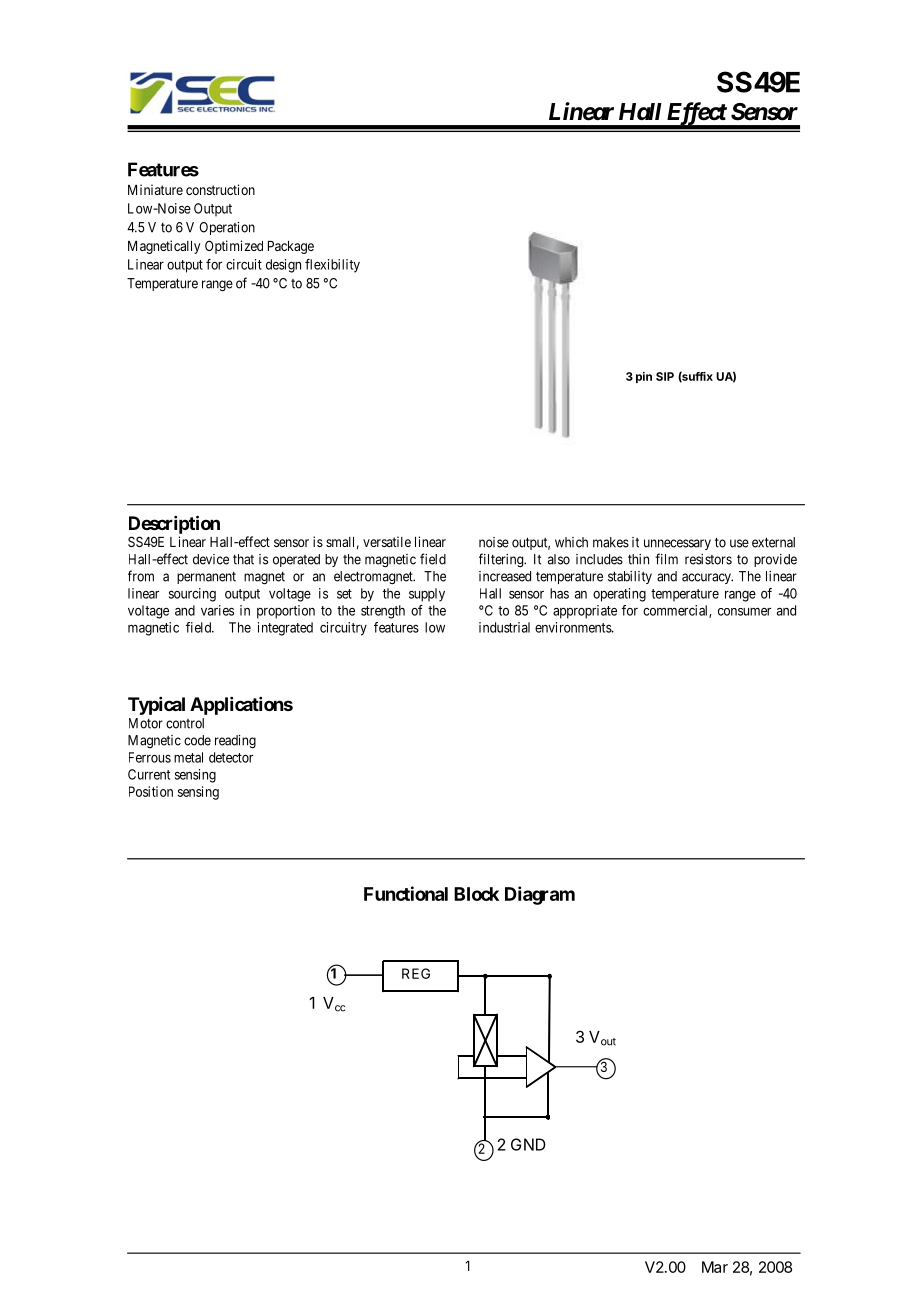 This screenshot has width=924, height=1308. Describe the element at coordinates (476, 894) in the screenshot. I see `Block` at that location.
